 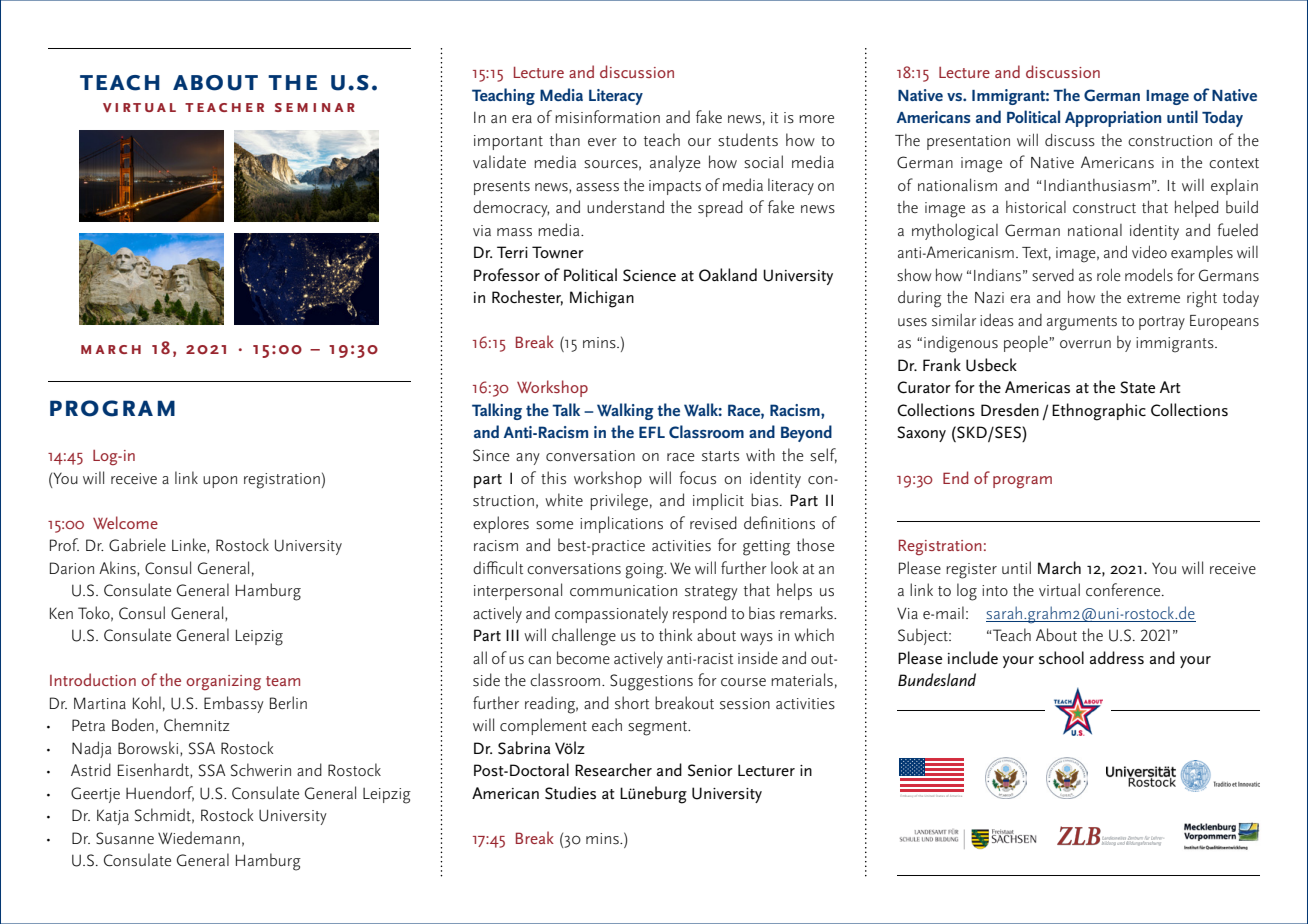 What do you see at coordinates (602, 299) in the document?
I see `Michigan` at bounding box center [602, 299].
